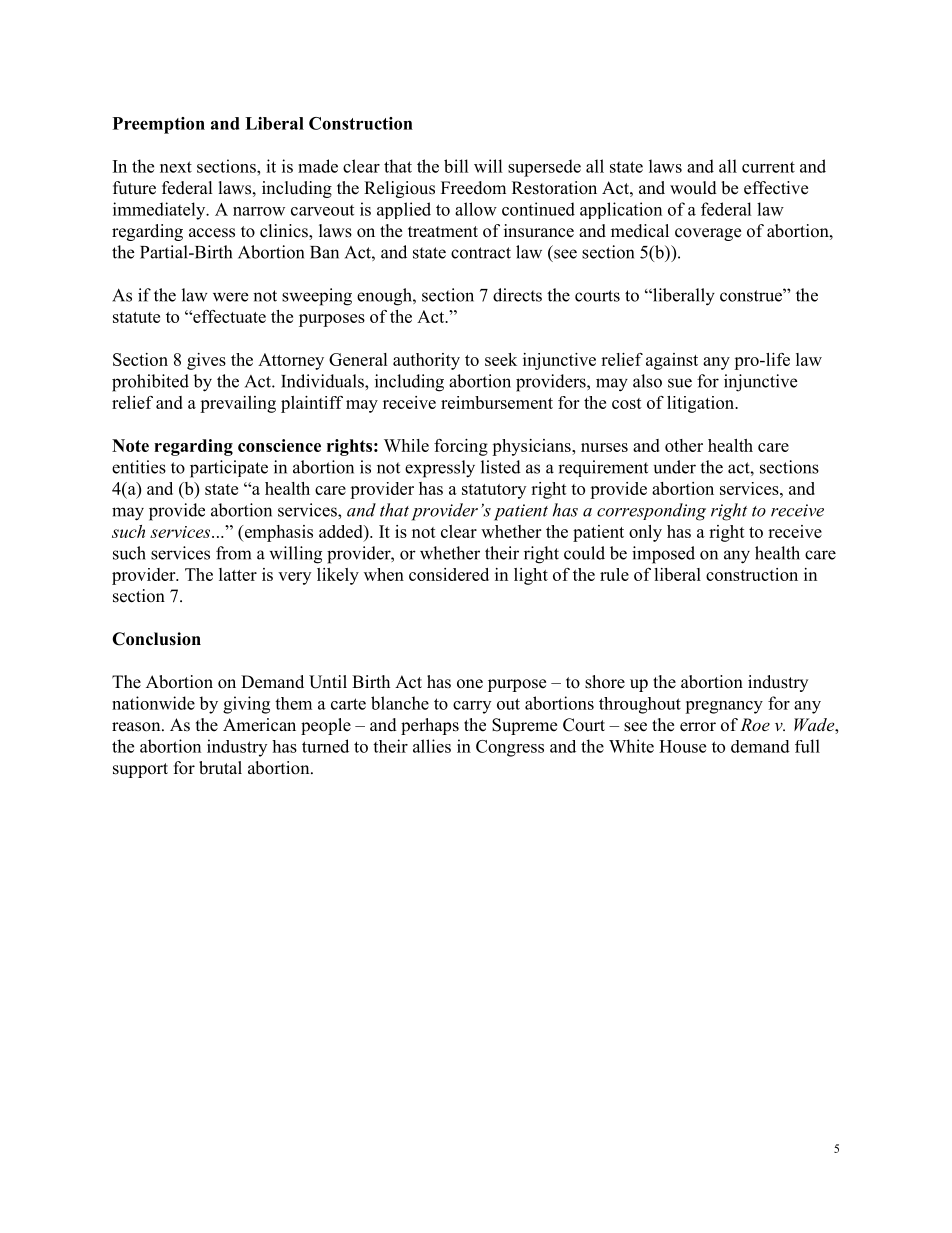 This document has height=1233, width=952. Describe the element at coordinates (663, 555) in the document. I see `imposed` at that location.
